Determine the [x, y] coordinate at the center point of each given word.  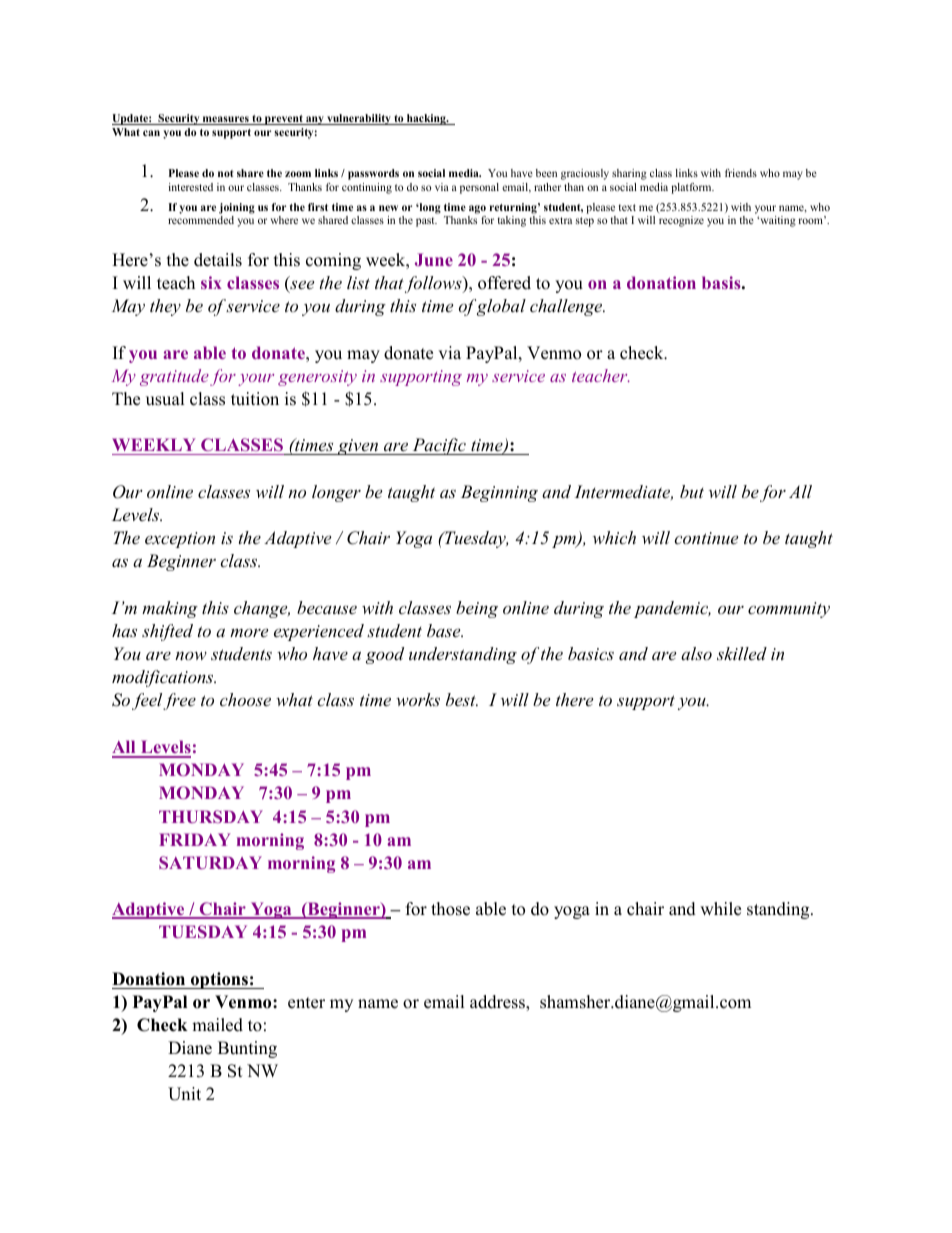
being [477, 609]
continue [706, 538]
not [226, 173]
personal [479, 188]
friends [741, 173]
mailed [217, 1025]
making [170, 609]
